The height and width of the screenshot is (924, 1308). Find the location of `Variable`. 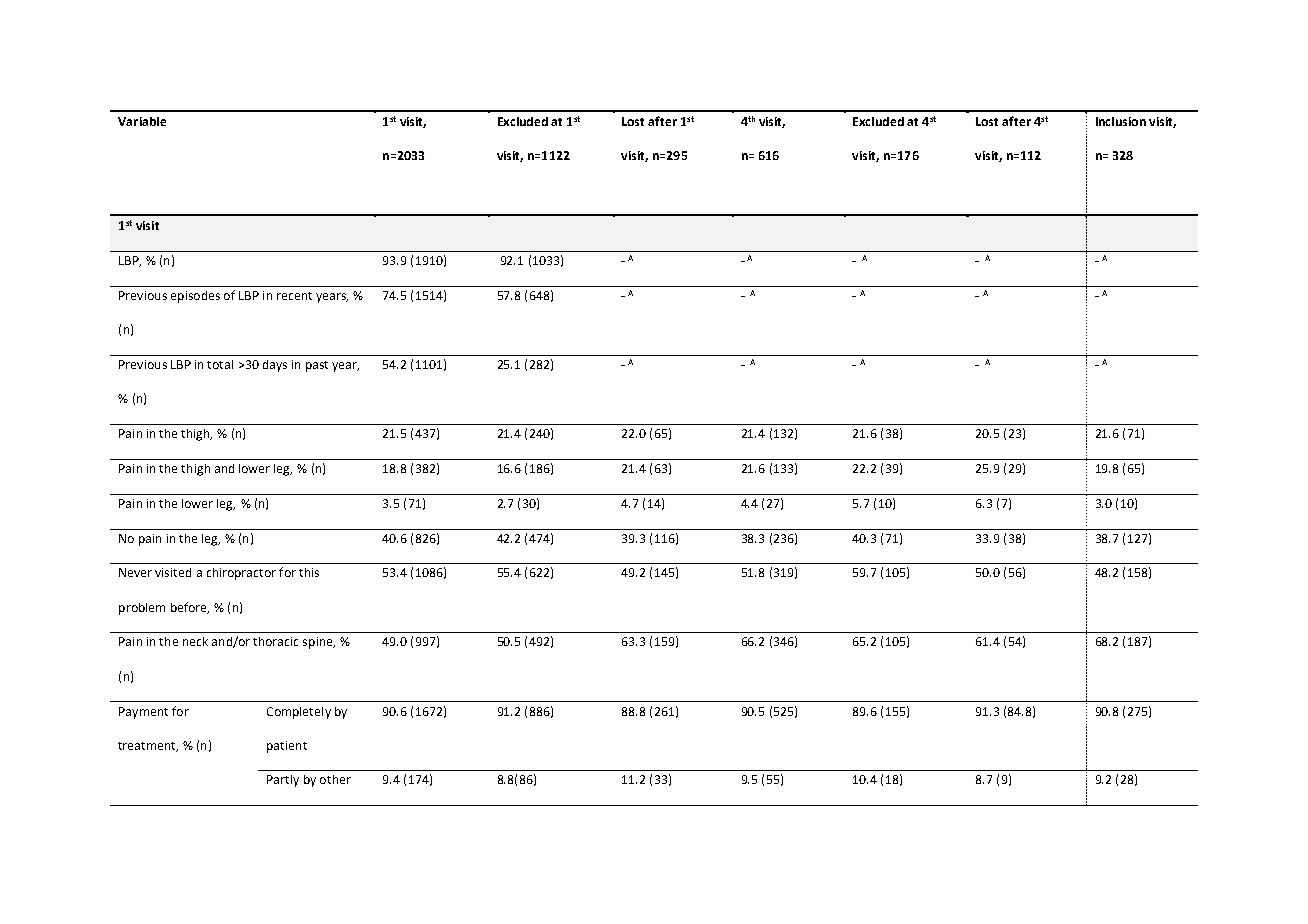

Variable is located at coordinates (142, 121).
